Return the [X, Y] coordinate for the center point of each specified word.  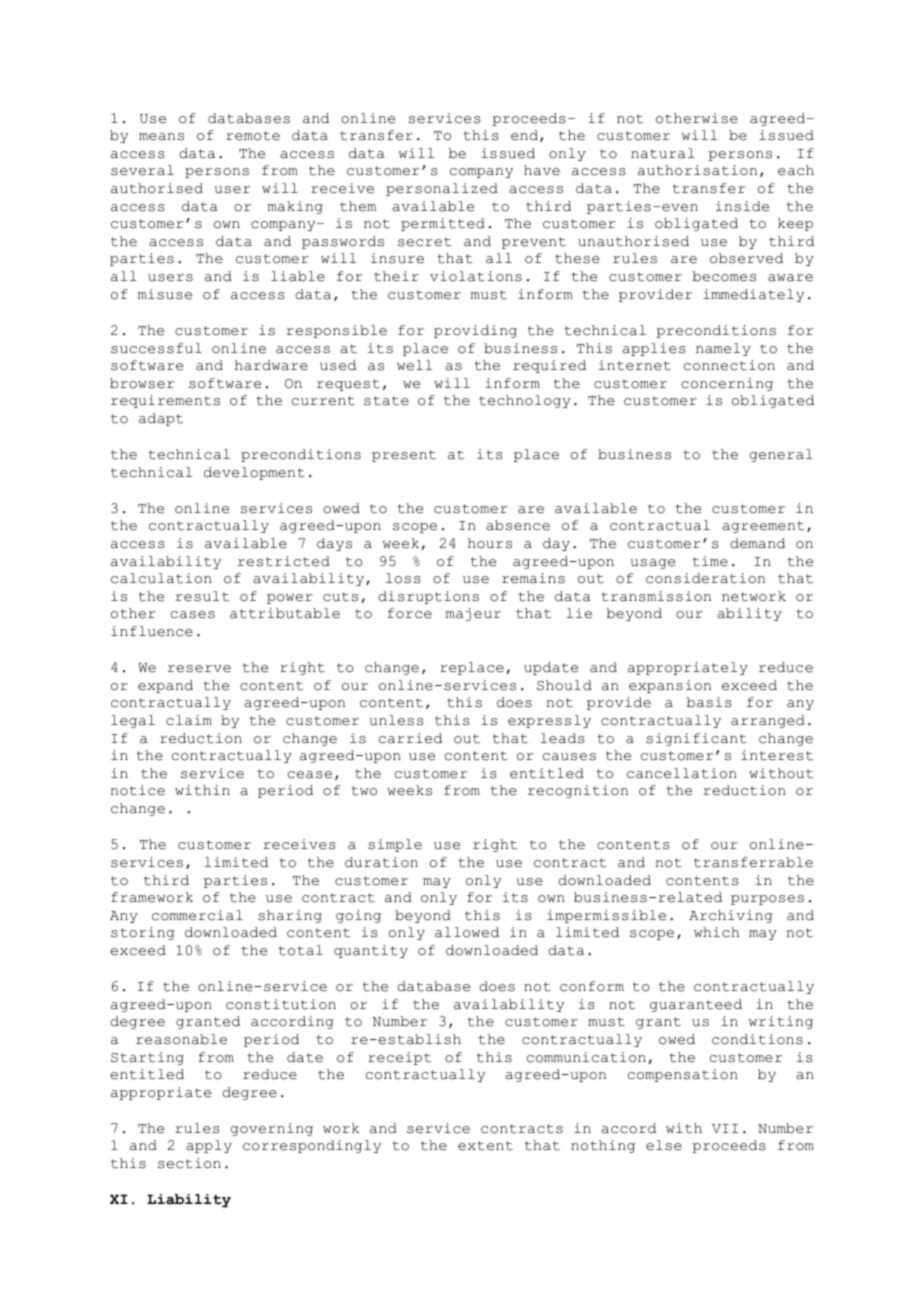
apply [209, 1146]
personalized [442, 189]
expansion [670, 686]
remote [253, 136]
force [410, 613]
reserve [199, 669]
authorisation [697, 170]
